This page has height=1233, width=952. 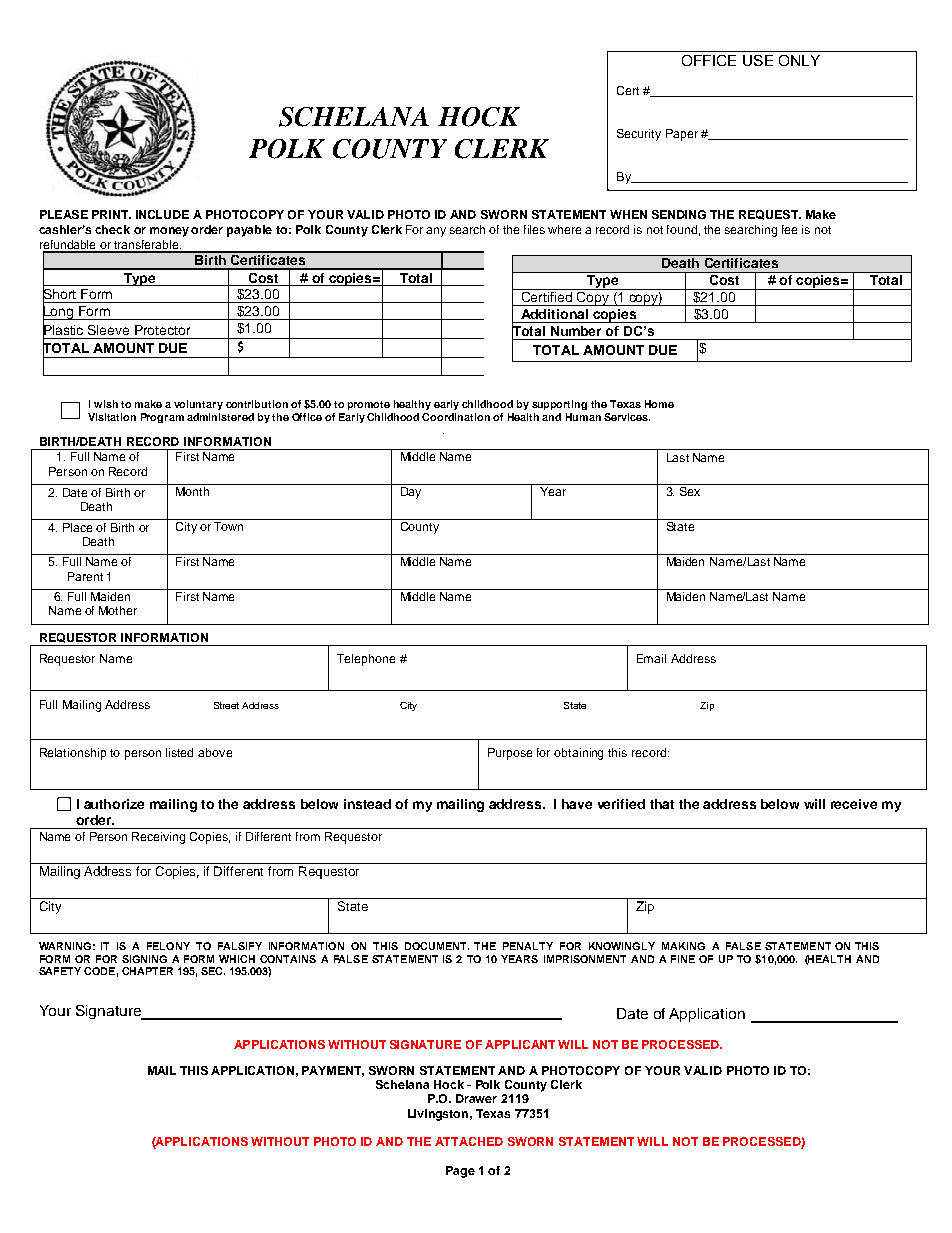 What do you see at coordinates (690, 491) in the page?
I see `Sex` at bounding box center [690, 491].
